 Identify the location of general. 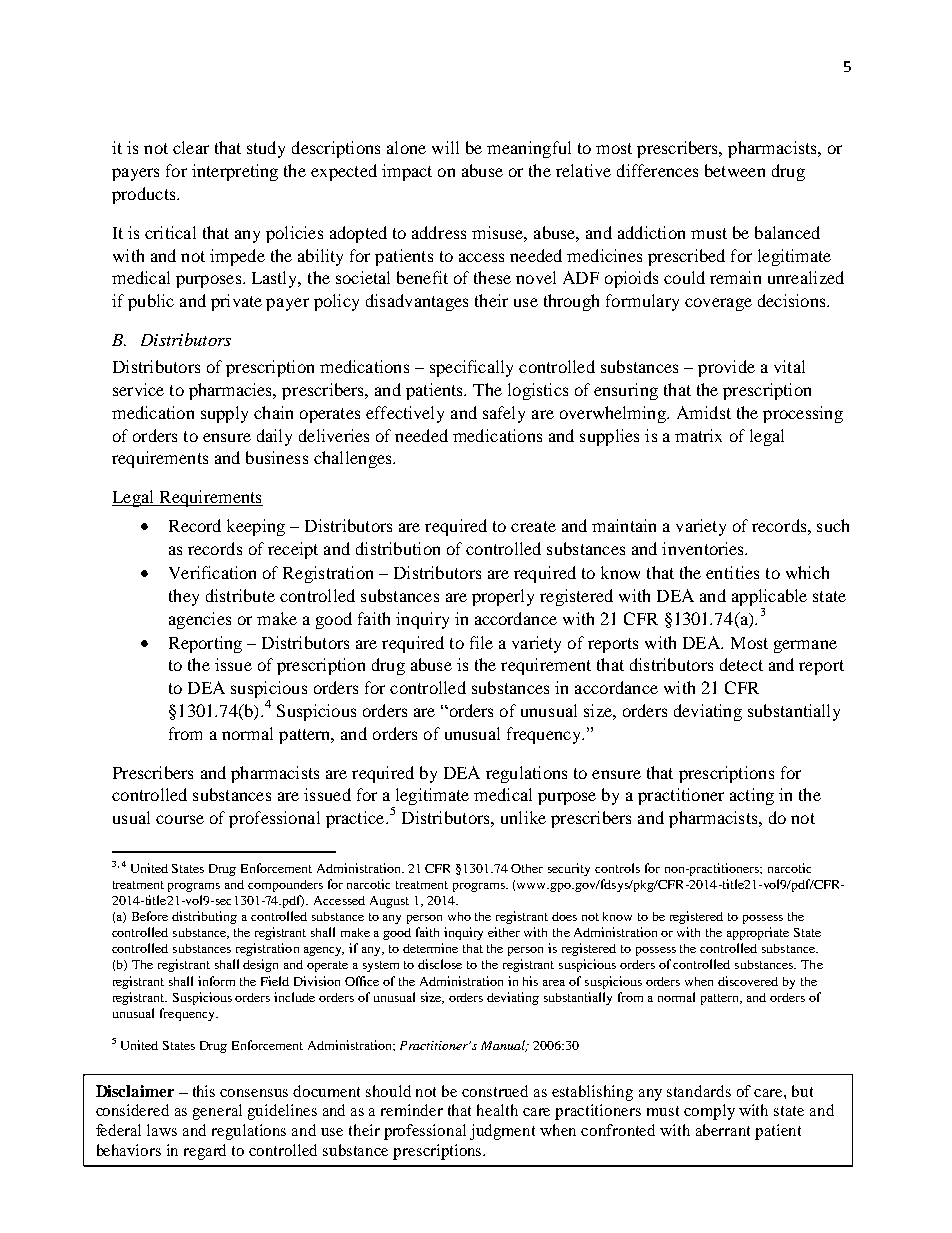
(217, 1112).
